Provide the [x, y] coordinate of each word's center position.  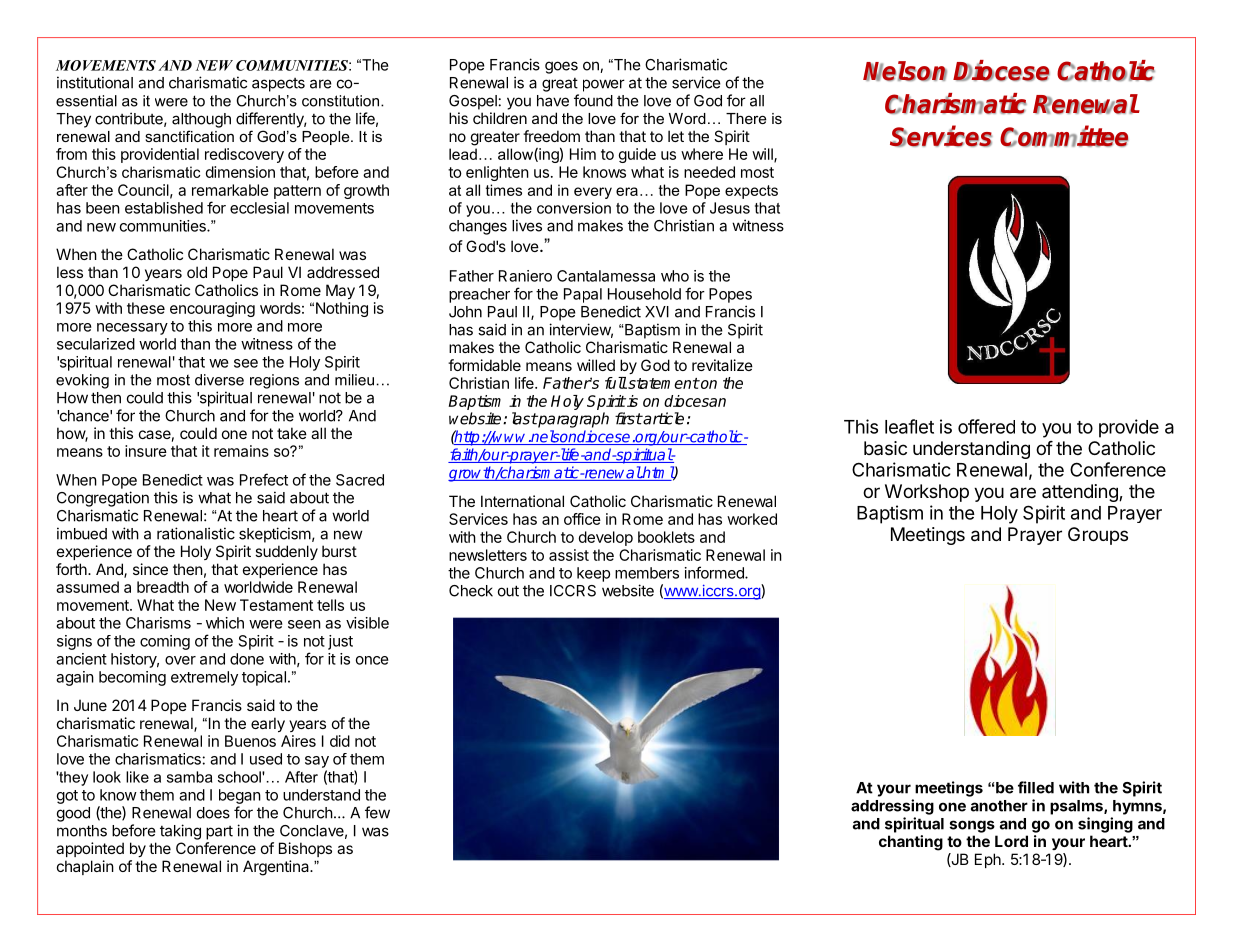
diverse [219, 380]
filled [1036, 787]
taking [180, 832]
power [604, 85]
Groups [1098, 536]
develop [606, 538]
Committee [1064, 136]
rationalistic [196, 533]
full [616, 383]
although [201, 120]
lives [527, 225]
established [164, 208]
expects [751, 192]
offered [986, 426]
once [372, 660]
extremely [204, 678]
